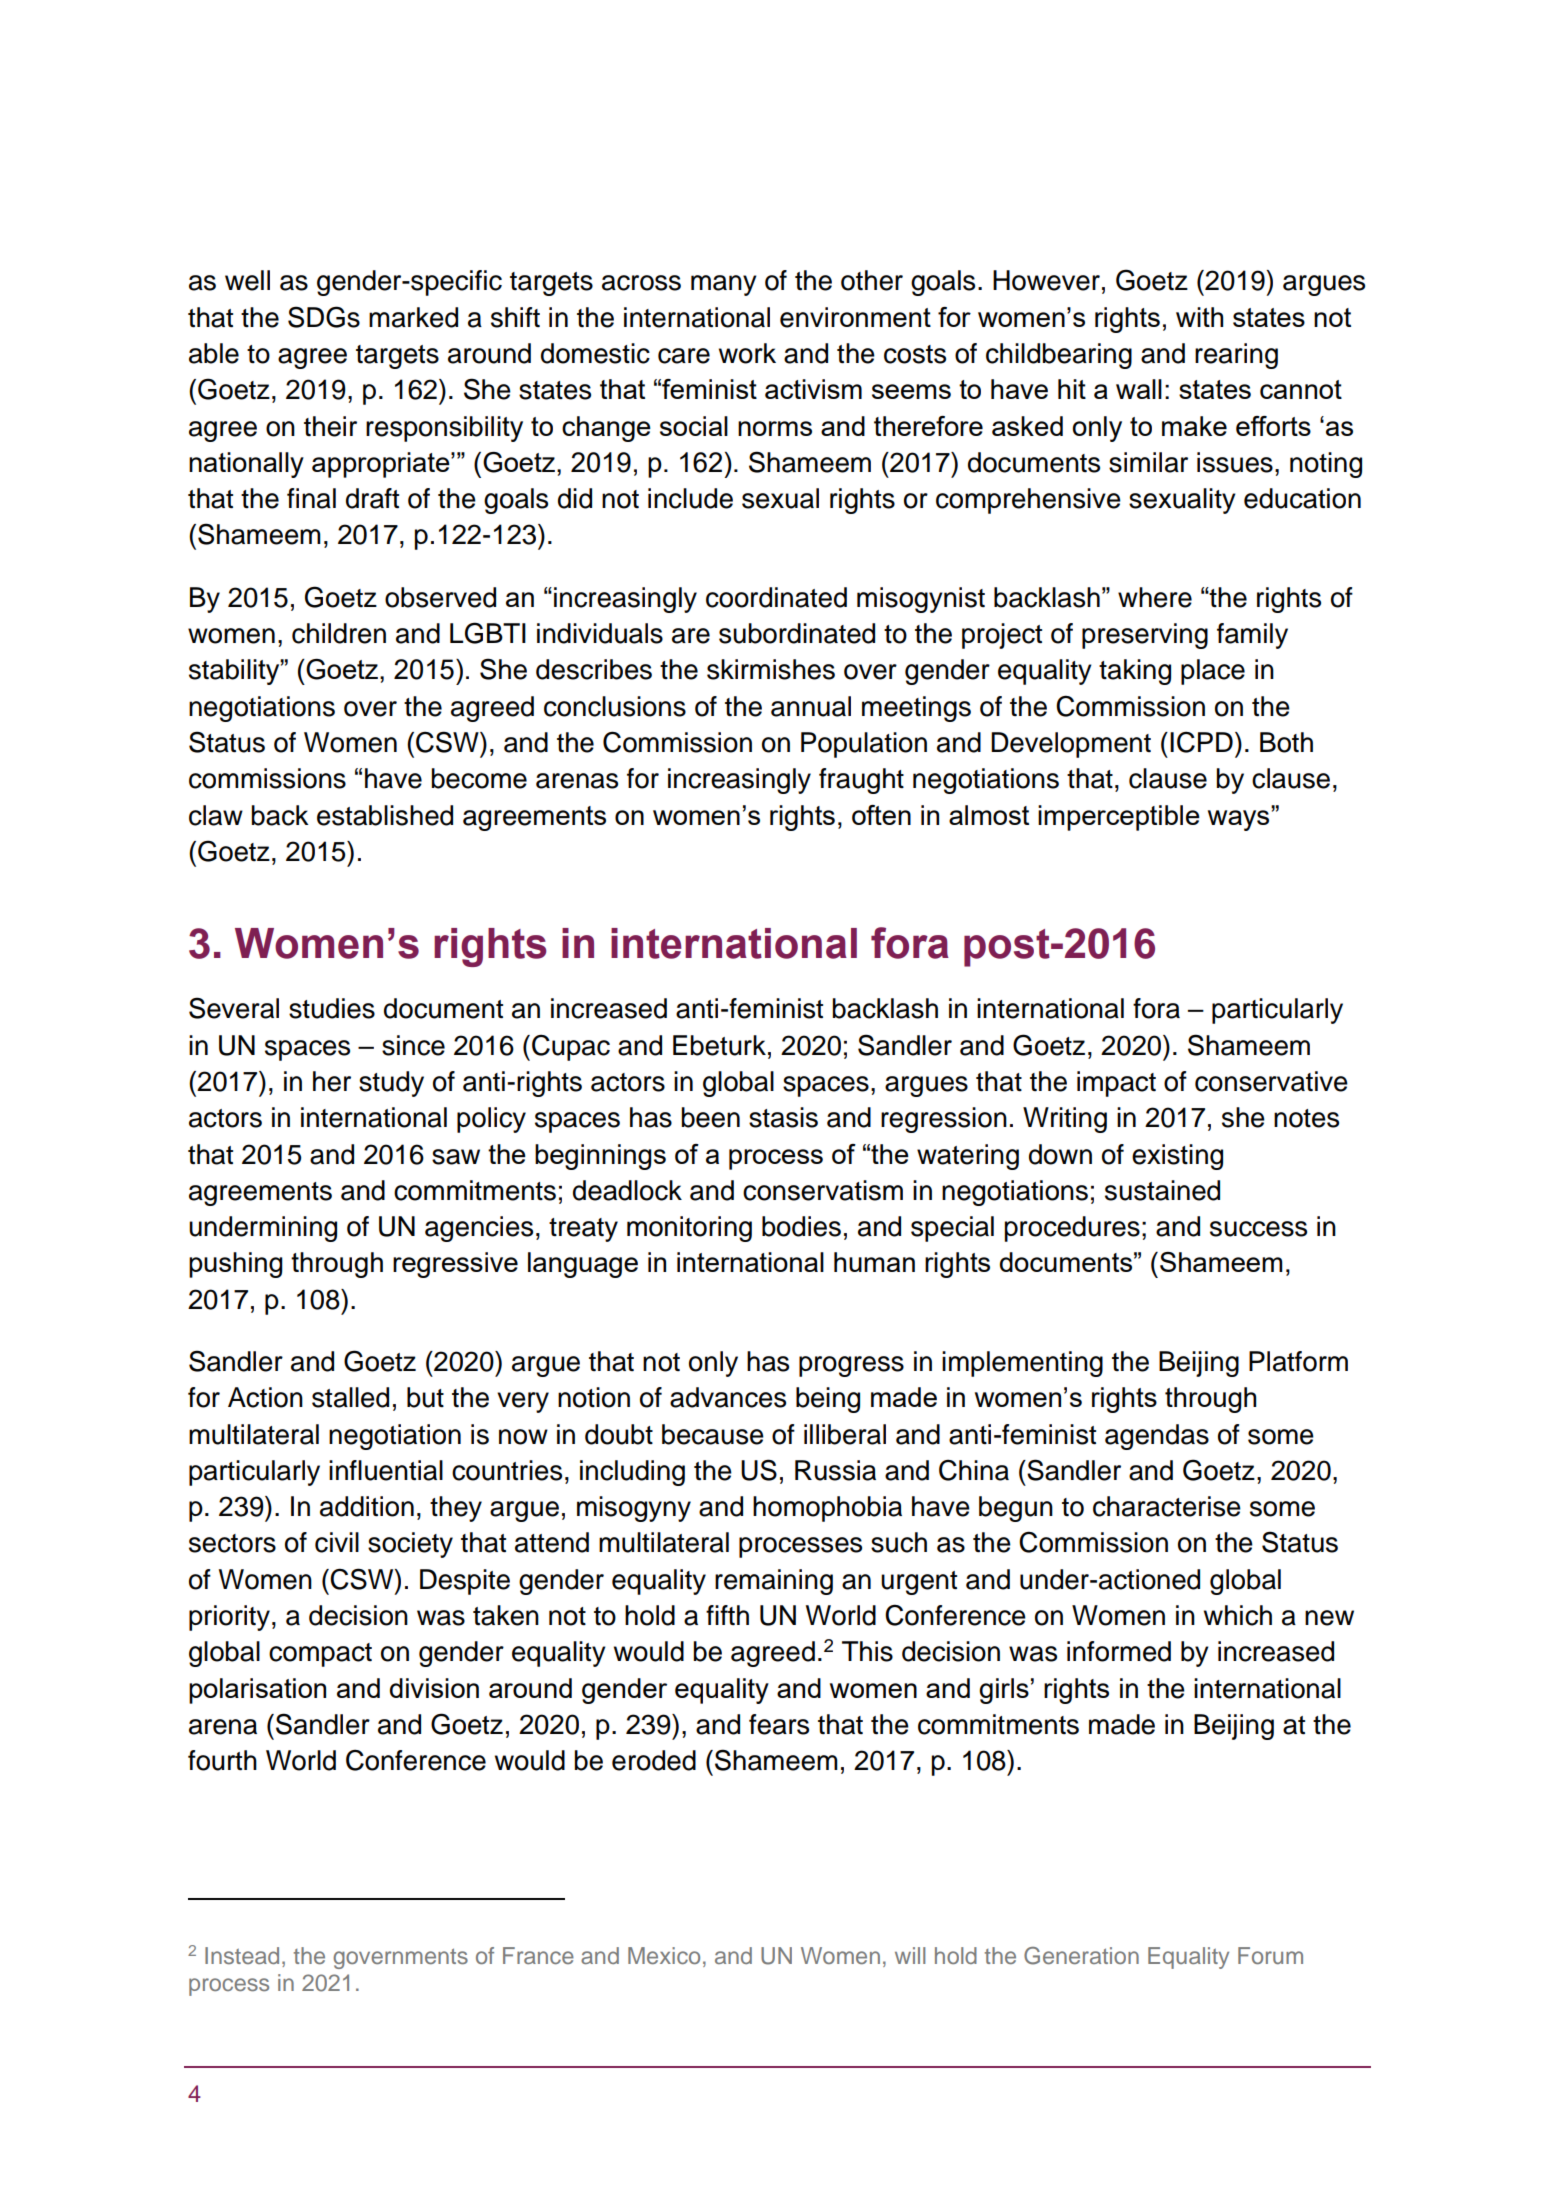  I want to click on marked, so click(413, 317).
